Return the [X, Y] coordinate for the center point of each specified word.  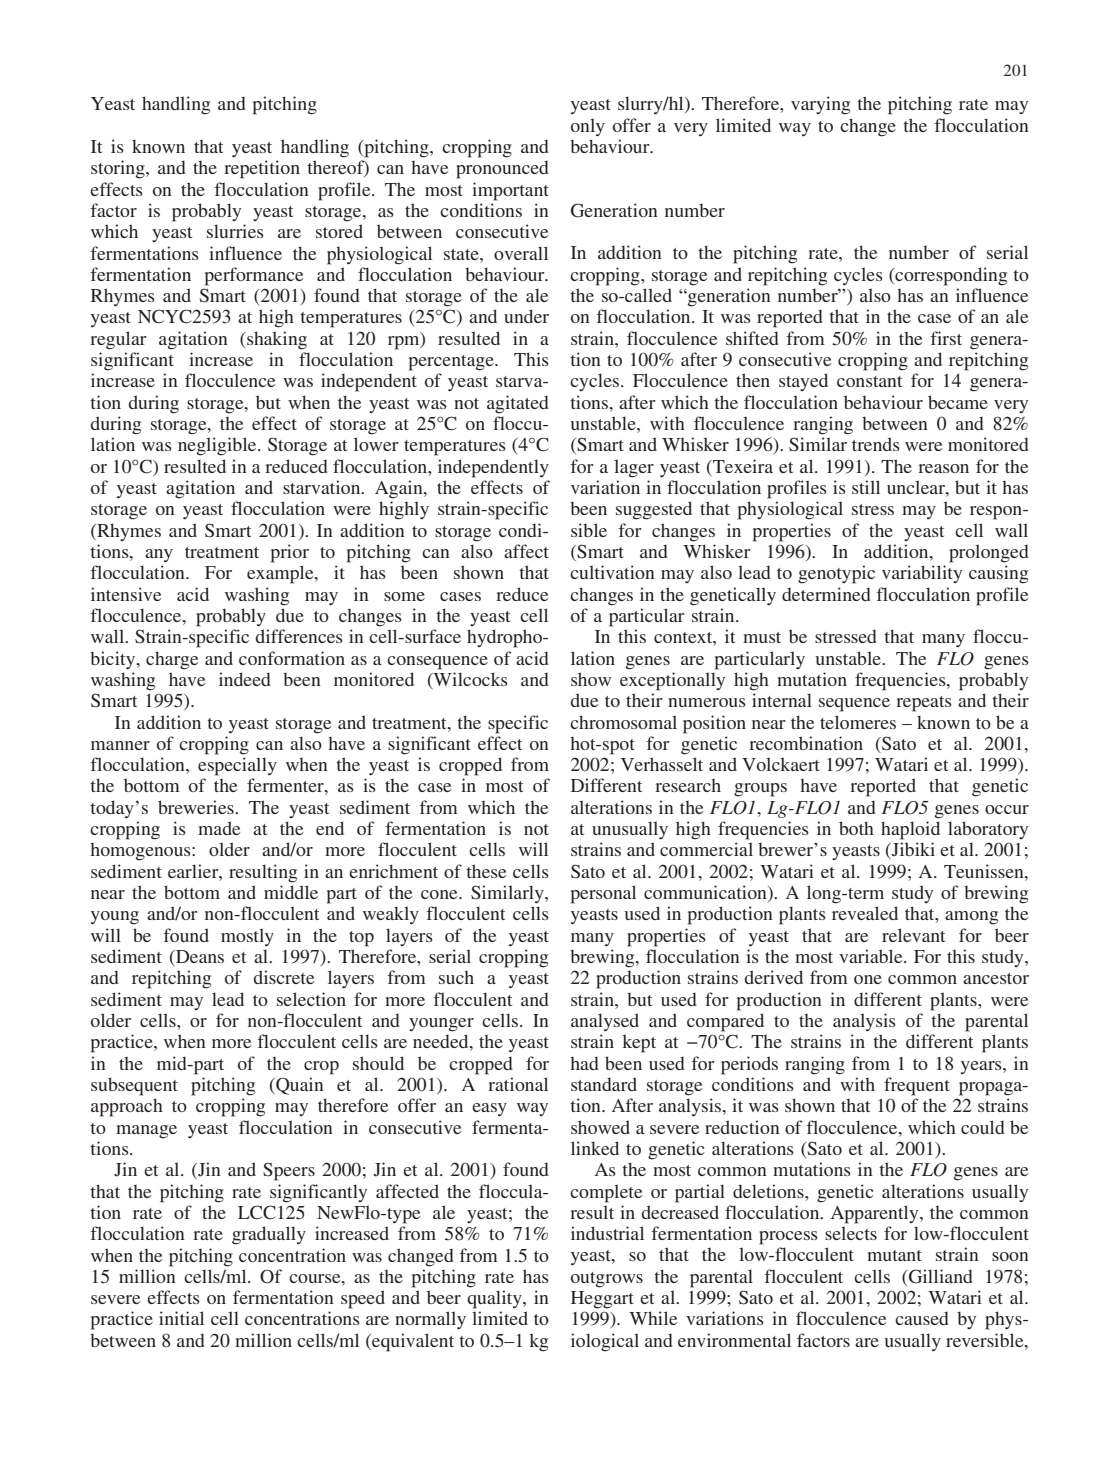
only [588, 127]
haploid [910, 830]
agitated [518, 404]
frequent [917, 1086]
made [219, 828]
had [584, 1063]
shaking [276, 340]
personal [603, 894]
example [281, 574]
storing [119, 169]
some [404, 596]
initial [181, 1318]
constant [869, 381]
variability [922, 574]
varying [820, 105]
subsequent [134, 1086]
